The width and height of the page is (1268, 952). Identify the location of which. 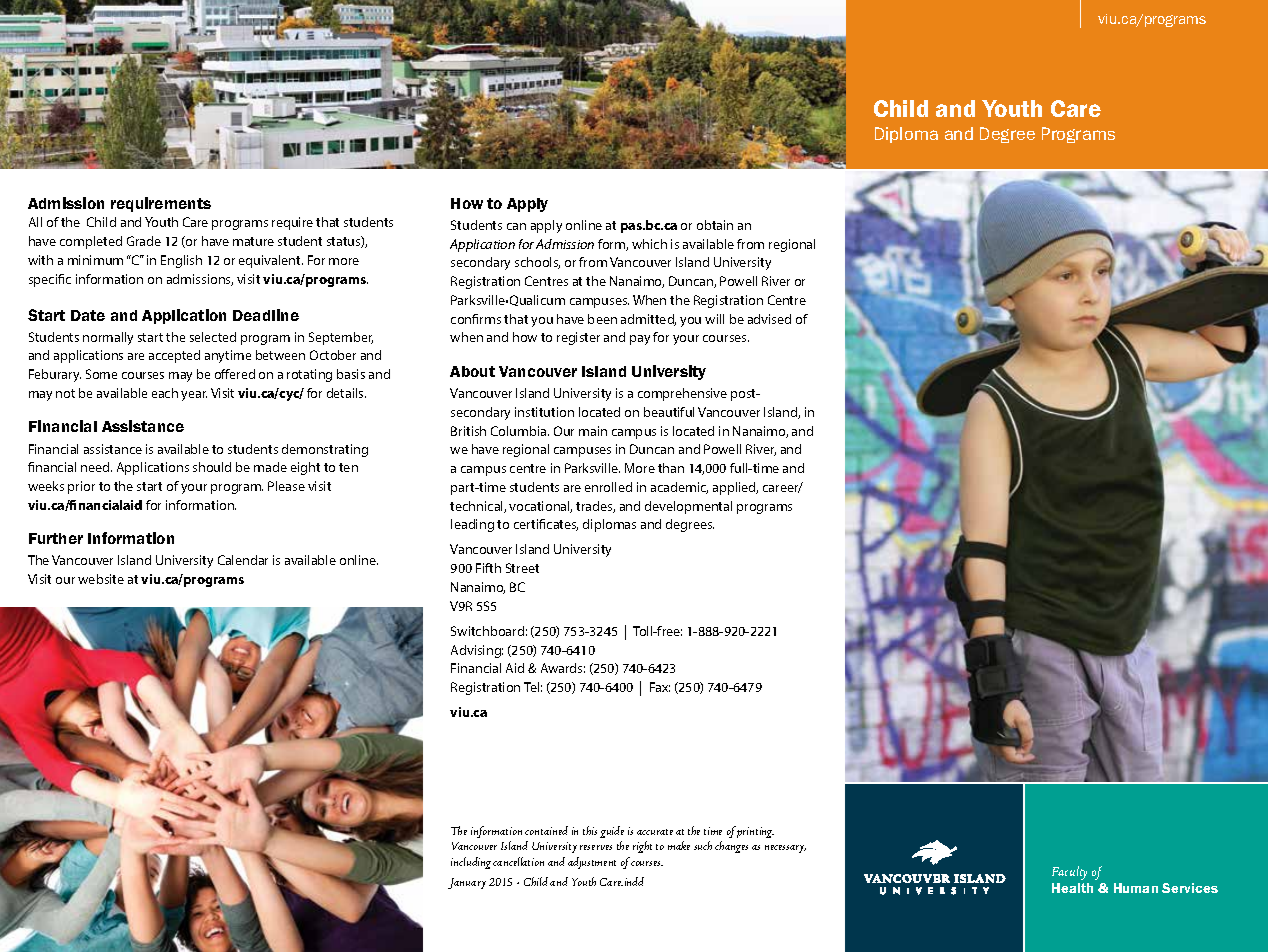
(649, 244).
